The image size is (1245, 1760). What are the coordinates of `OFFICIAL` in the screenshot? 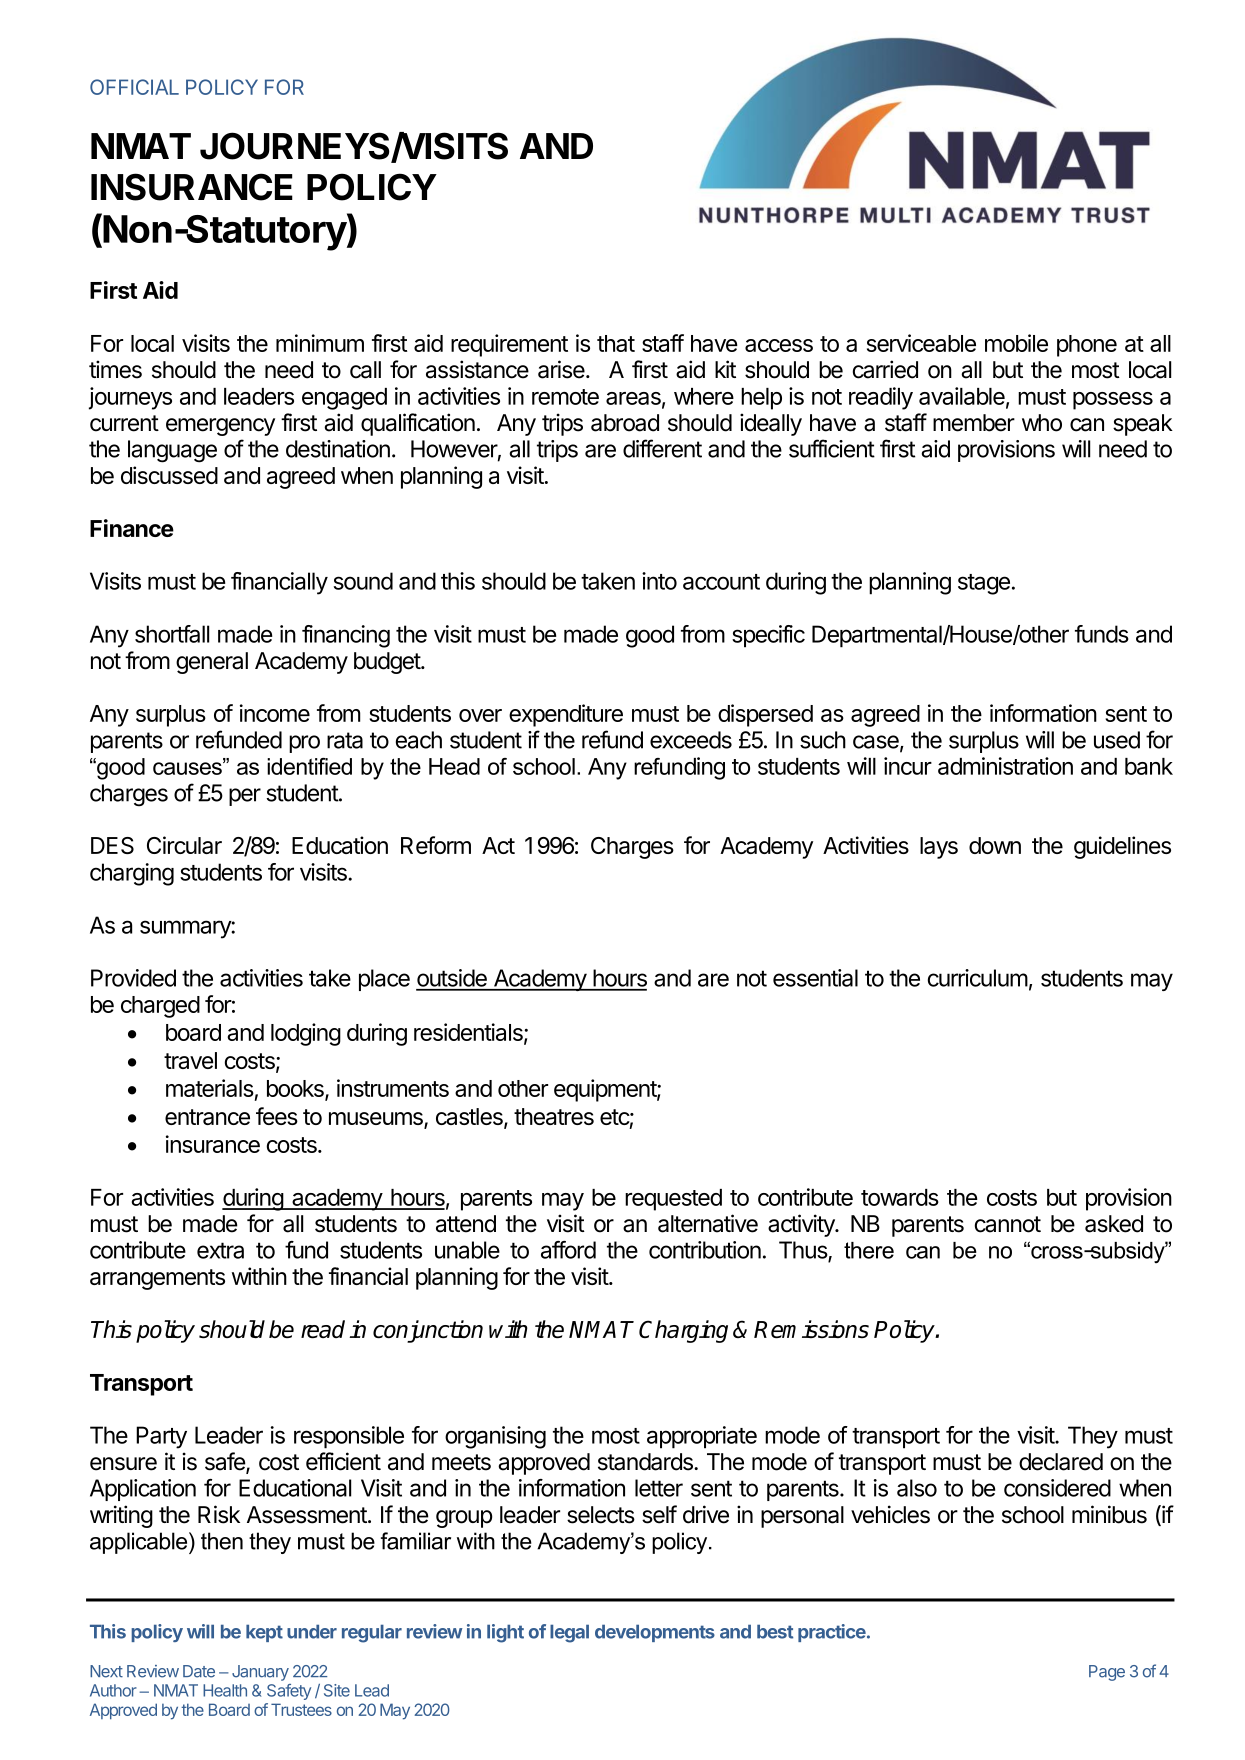 It's located at (134, 87).
